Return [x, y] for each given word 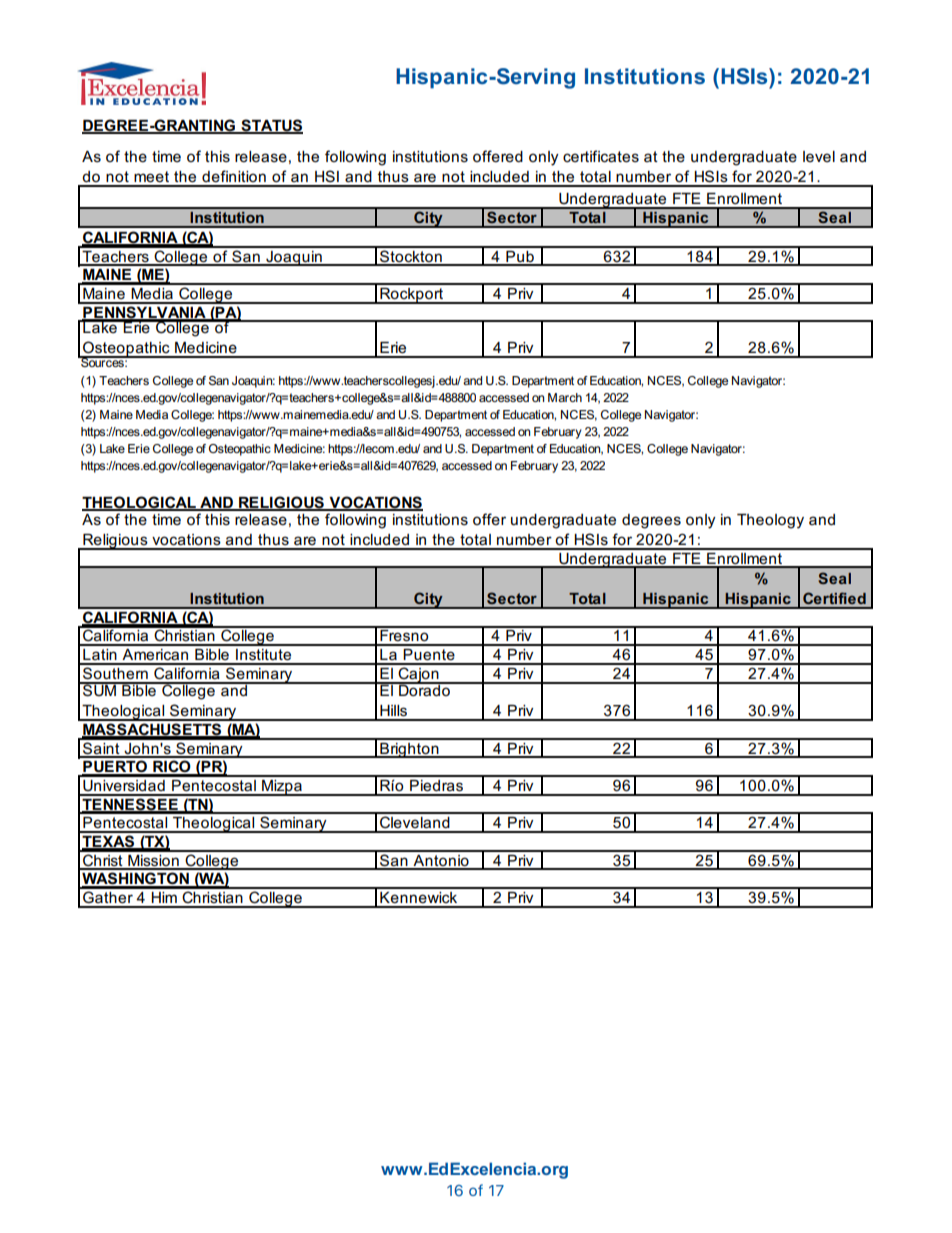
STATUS [271, 126]
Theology [770, 521]
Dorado [424, 689]
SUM [99, 689]
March [565, 397]
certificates [601, 156]
